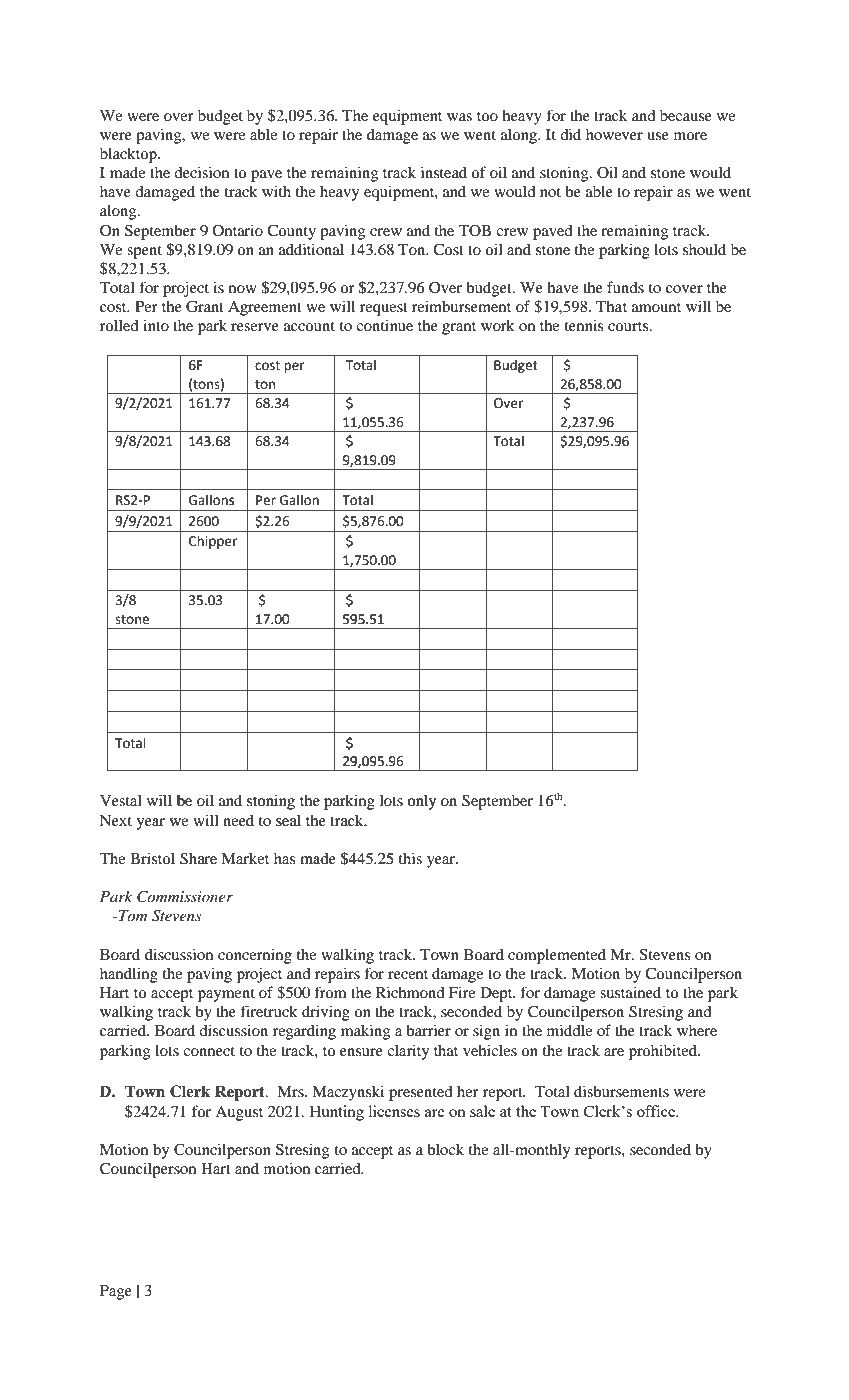  Describe the element at coordinates (445, 1149) in the document. I see `block` at that location.
